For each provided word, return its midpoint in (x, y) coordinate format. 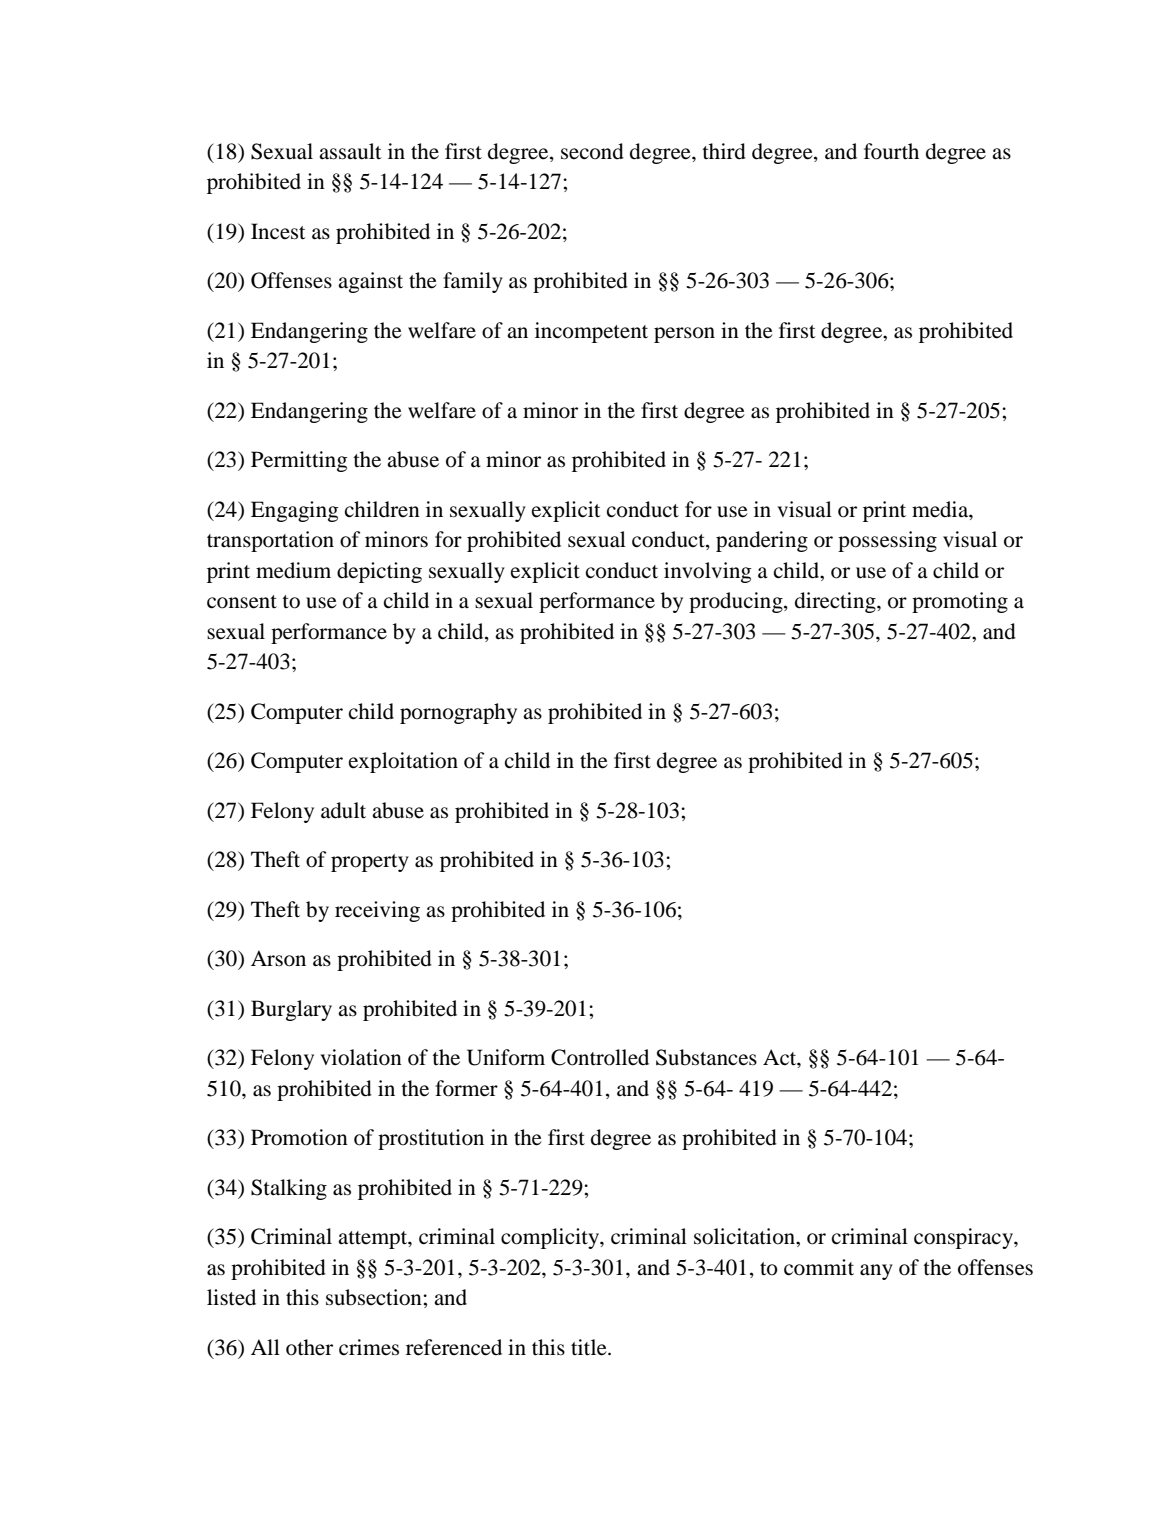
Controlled (600, 1057)
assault (350, 151)
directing (836, 602)
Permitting (299, 461)
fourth (891, 151)
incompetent (591, 332)
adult (343, 810)
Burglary (291, 1010)
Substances (706, 1057)
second (592, 151)
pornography (458, 713)
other (309, 1347)
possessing (887, 541)
